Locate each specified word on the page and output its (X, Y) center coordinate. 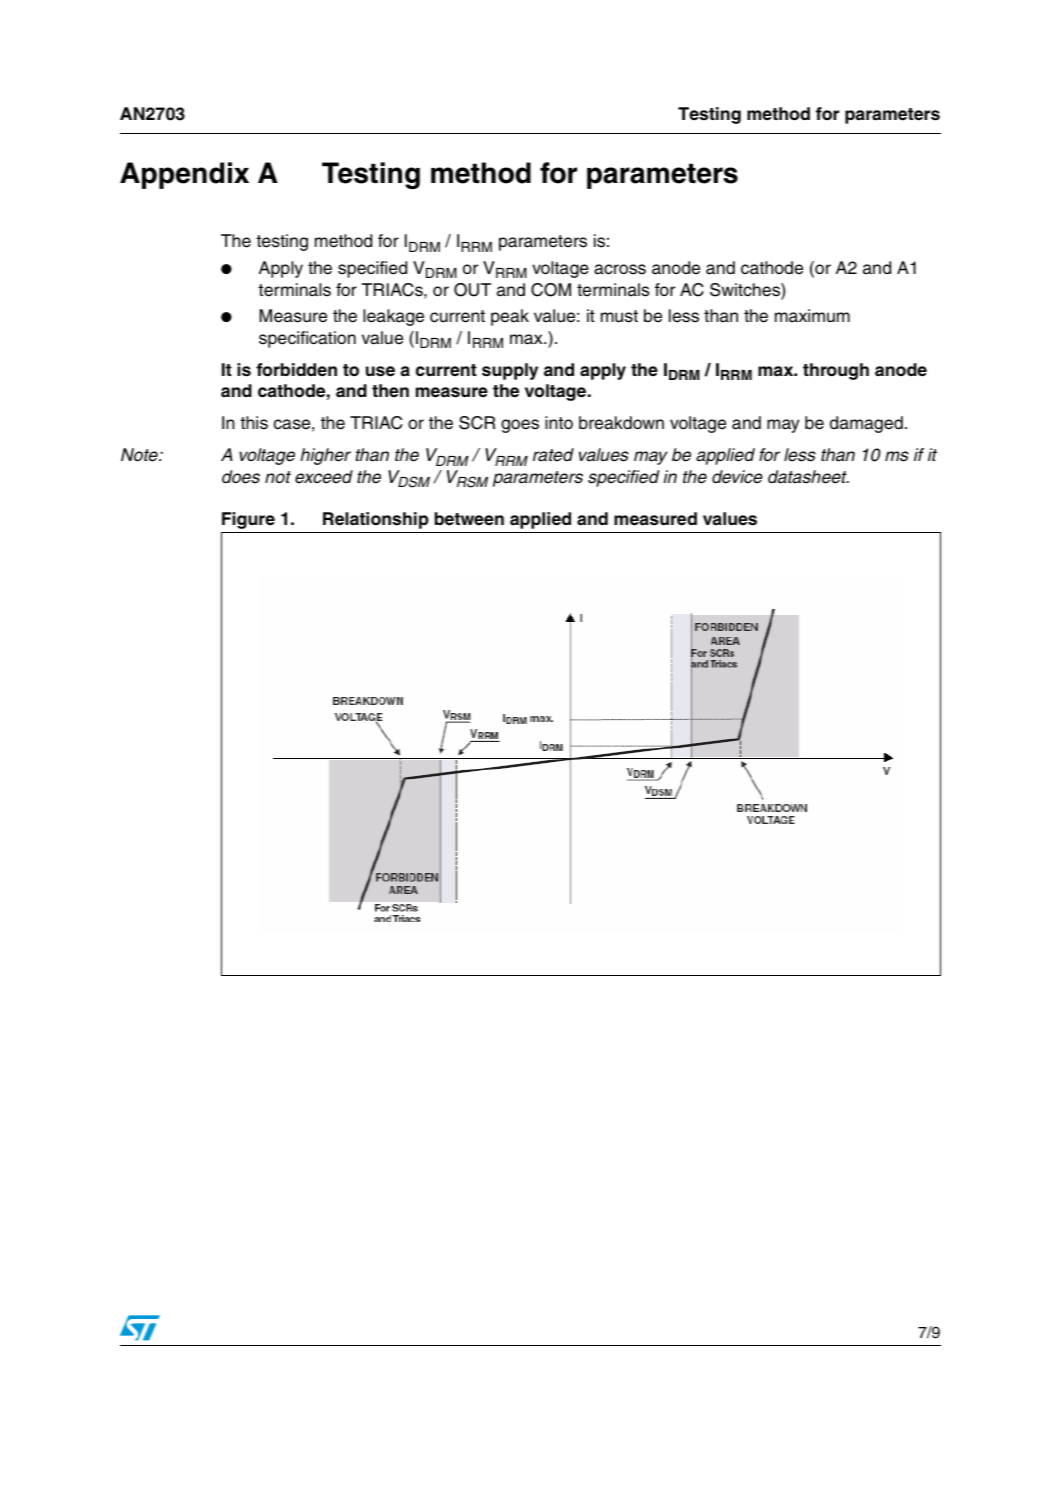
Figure (248, 520)
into (559, 423)
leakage (393, 317)
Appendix (184, 175)
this (254, 423)
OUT (472, 290)
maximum (812, 316)
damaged (866, 424)
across (620, 269)
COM (551, 290)
